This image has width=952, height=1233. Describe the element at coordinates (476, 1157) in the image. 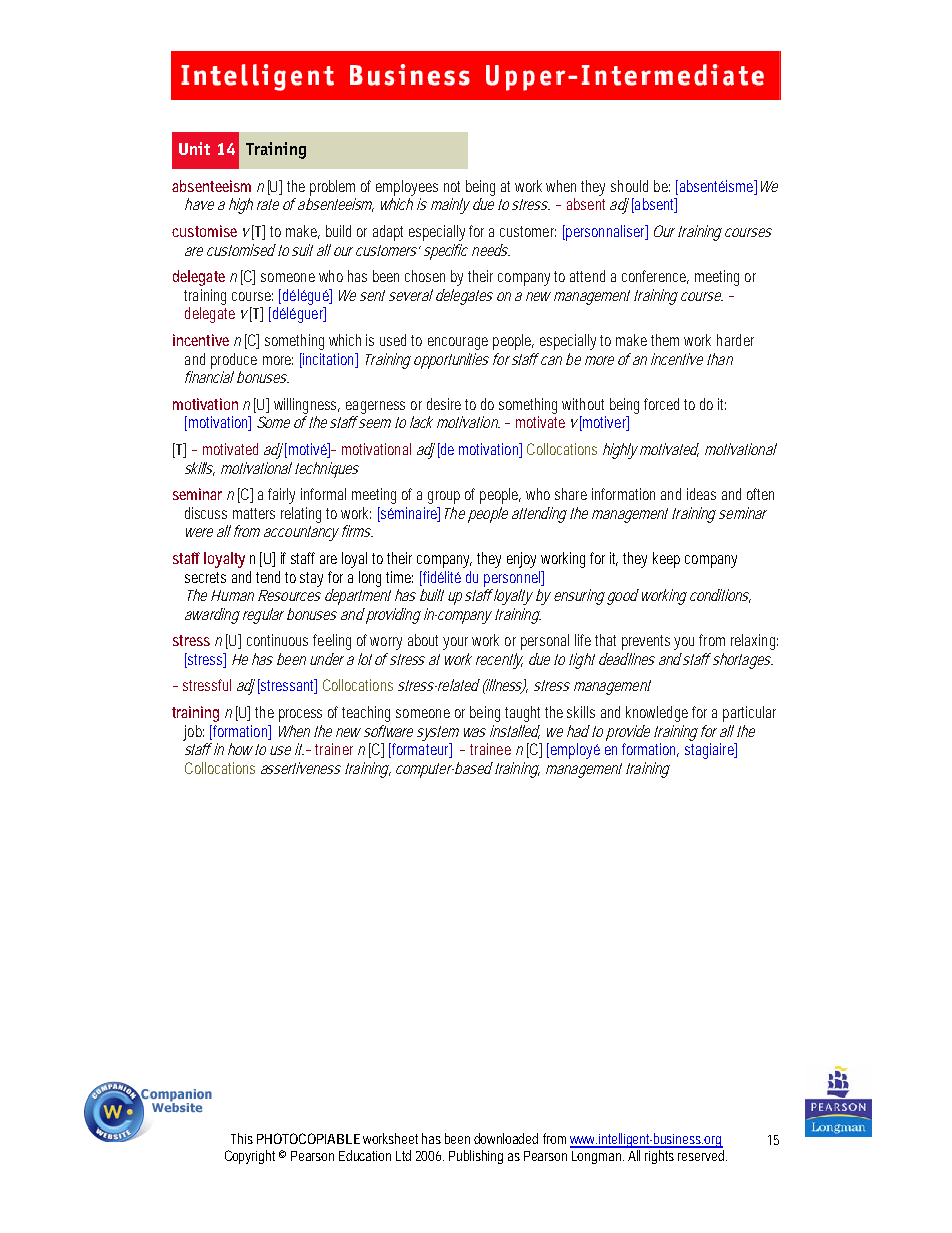

I see `Publishing` at that location.
